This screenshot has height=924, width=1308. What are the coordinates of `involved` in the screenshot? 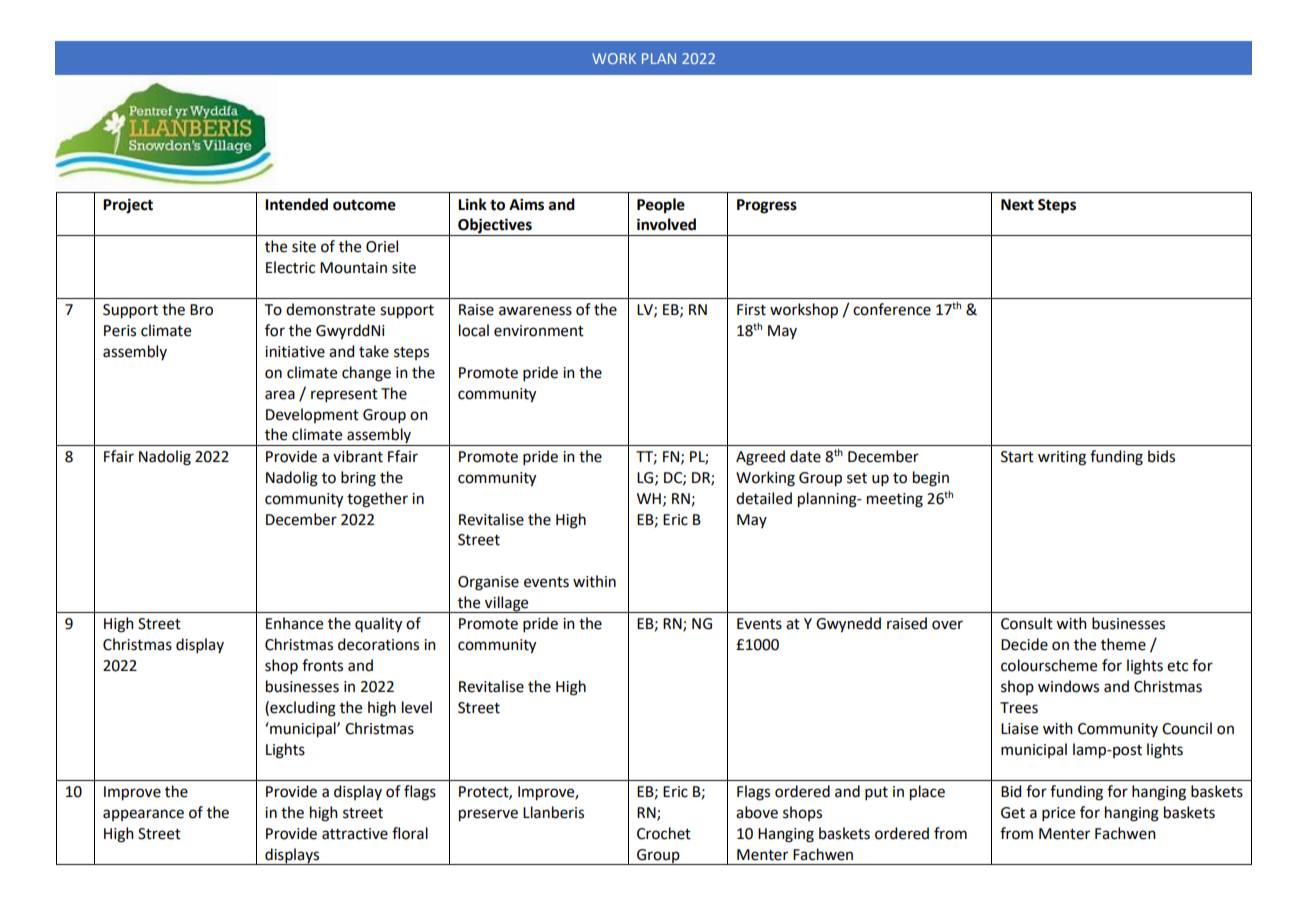 It's located at (666, 224).
